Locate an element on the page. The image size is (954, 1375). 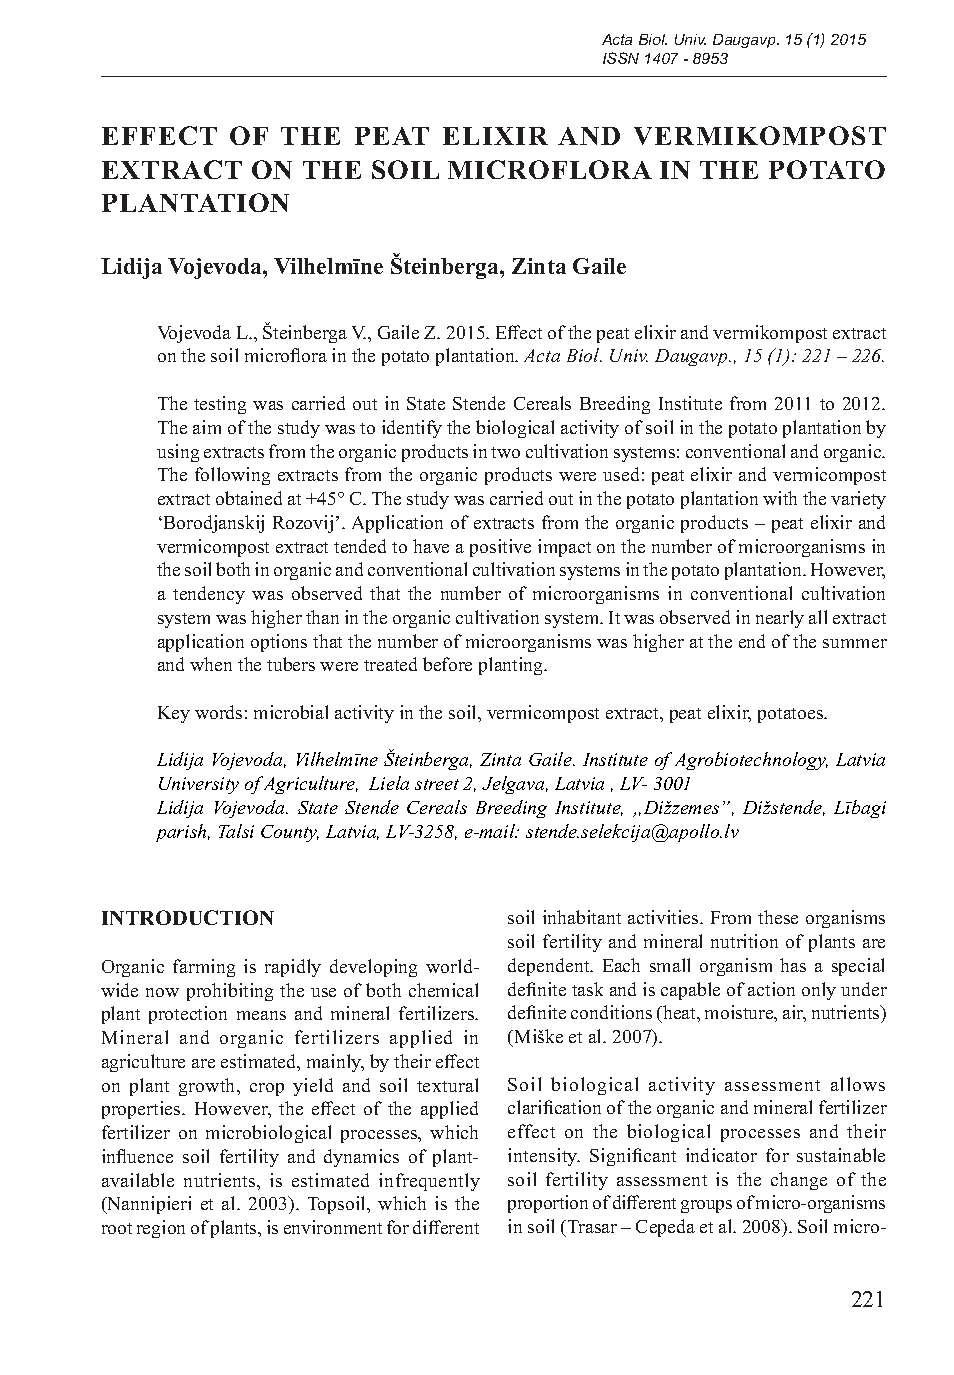
variety is located at coordinates (858, 500).
